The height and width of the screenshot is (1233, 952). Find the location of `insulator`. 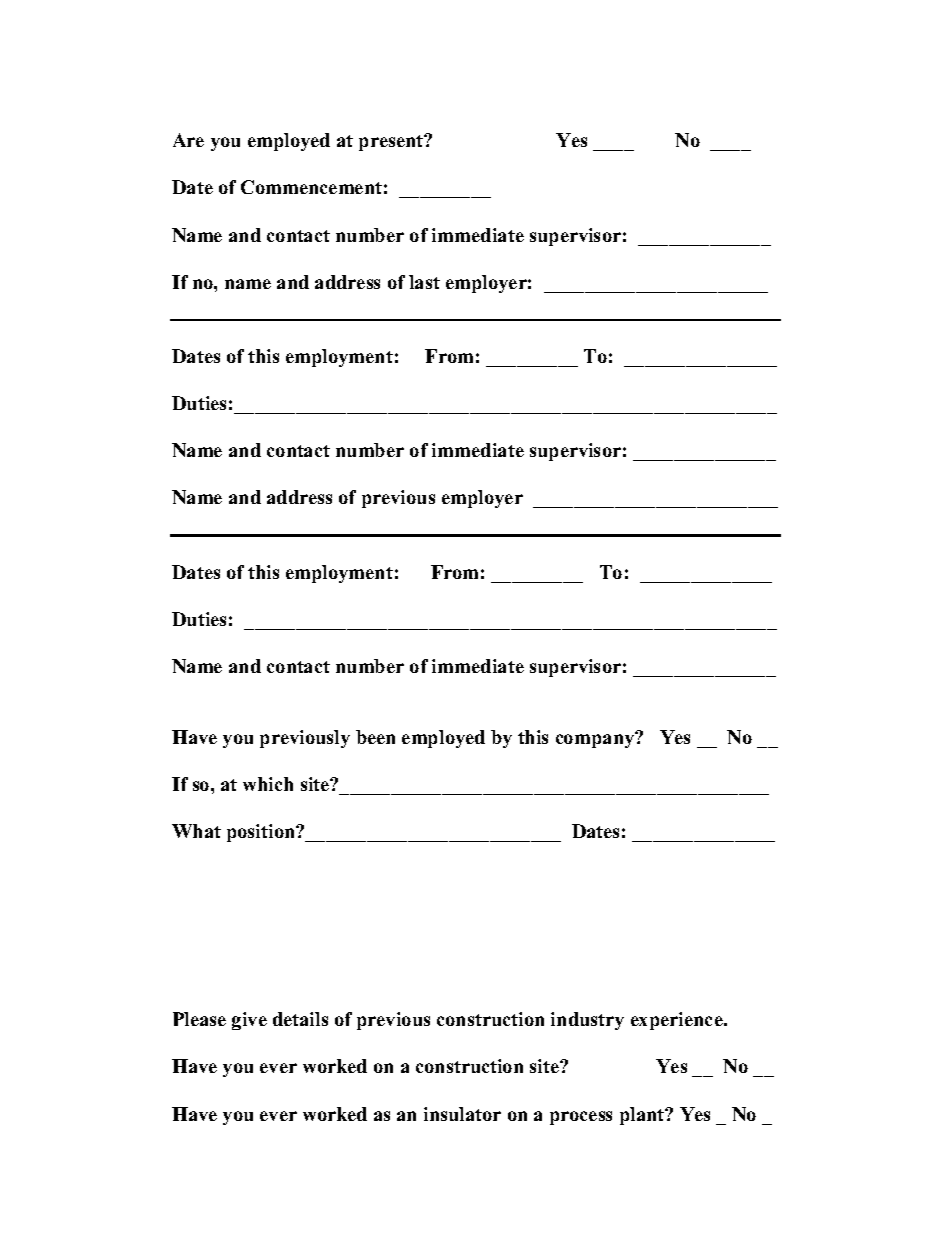

insulator is located at coordinates (462, 1114).
